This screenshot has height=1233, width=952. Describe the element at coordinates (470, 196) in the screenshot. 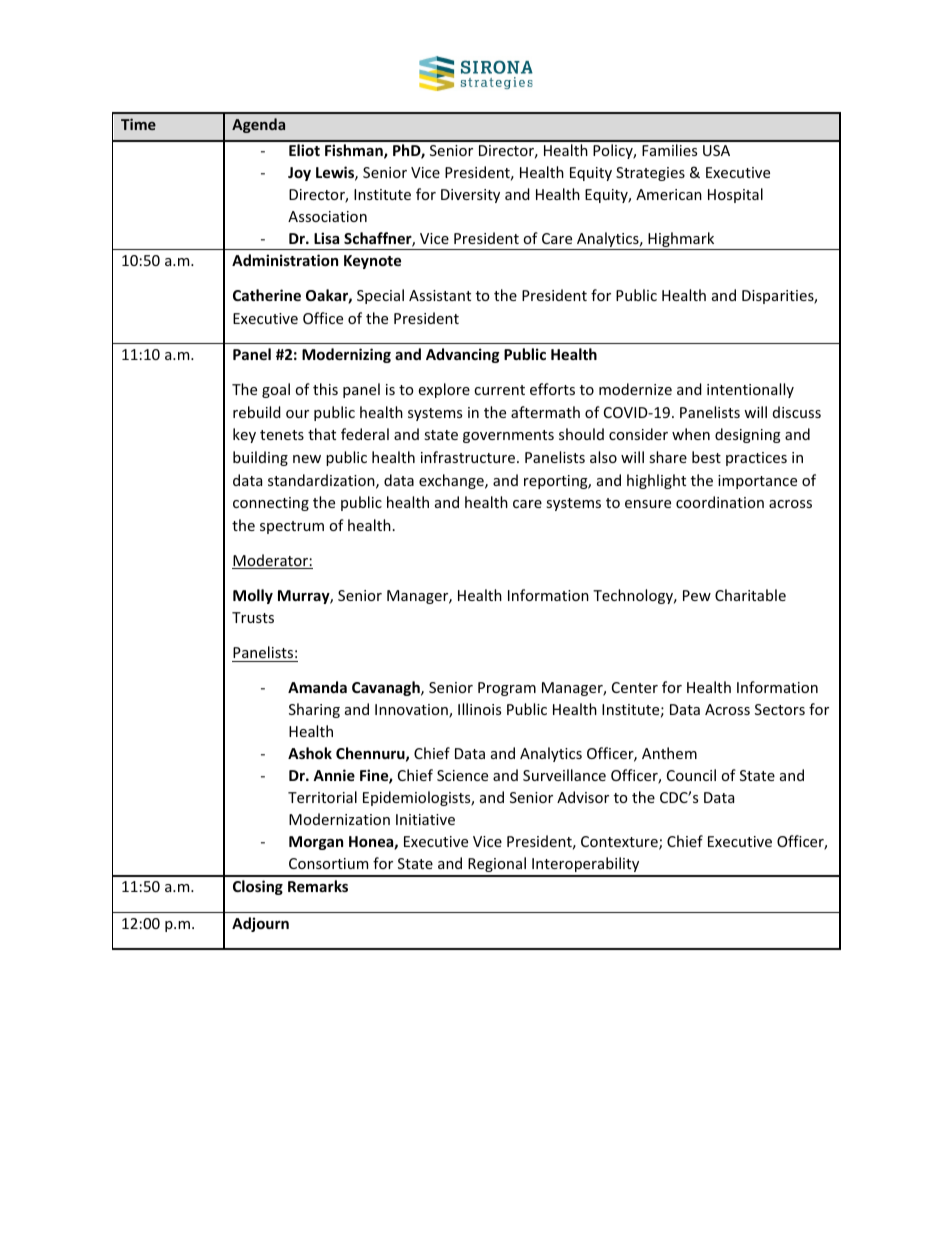

I see `Diversity` at that location.
